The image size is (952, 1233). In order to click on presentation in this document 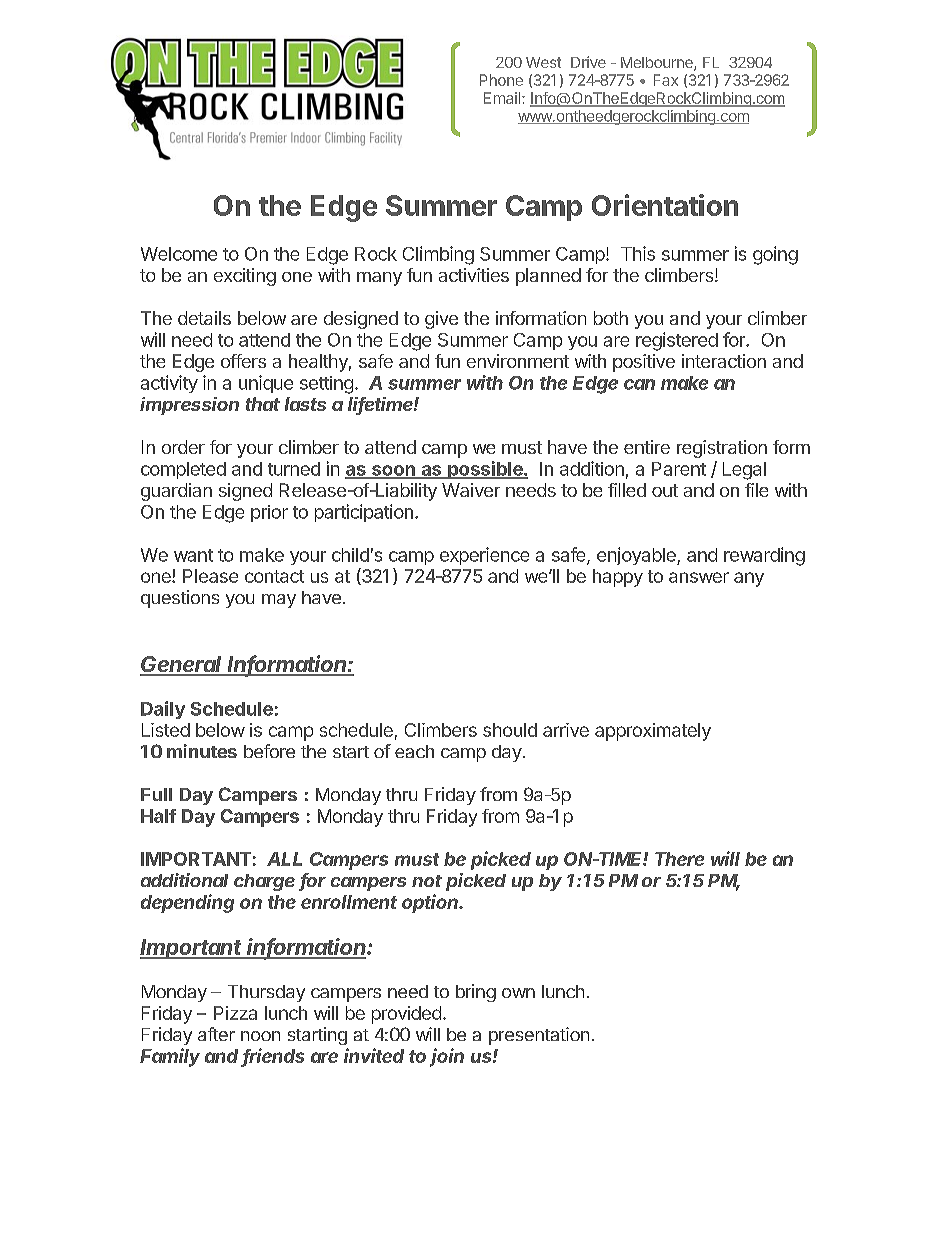, I will do `click(539, 1036)`.
